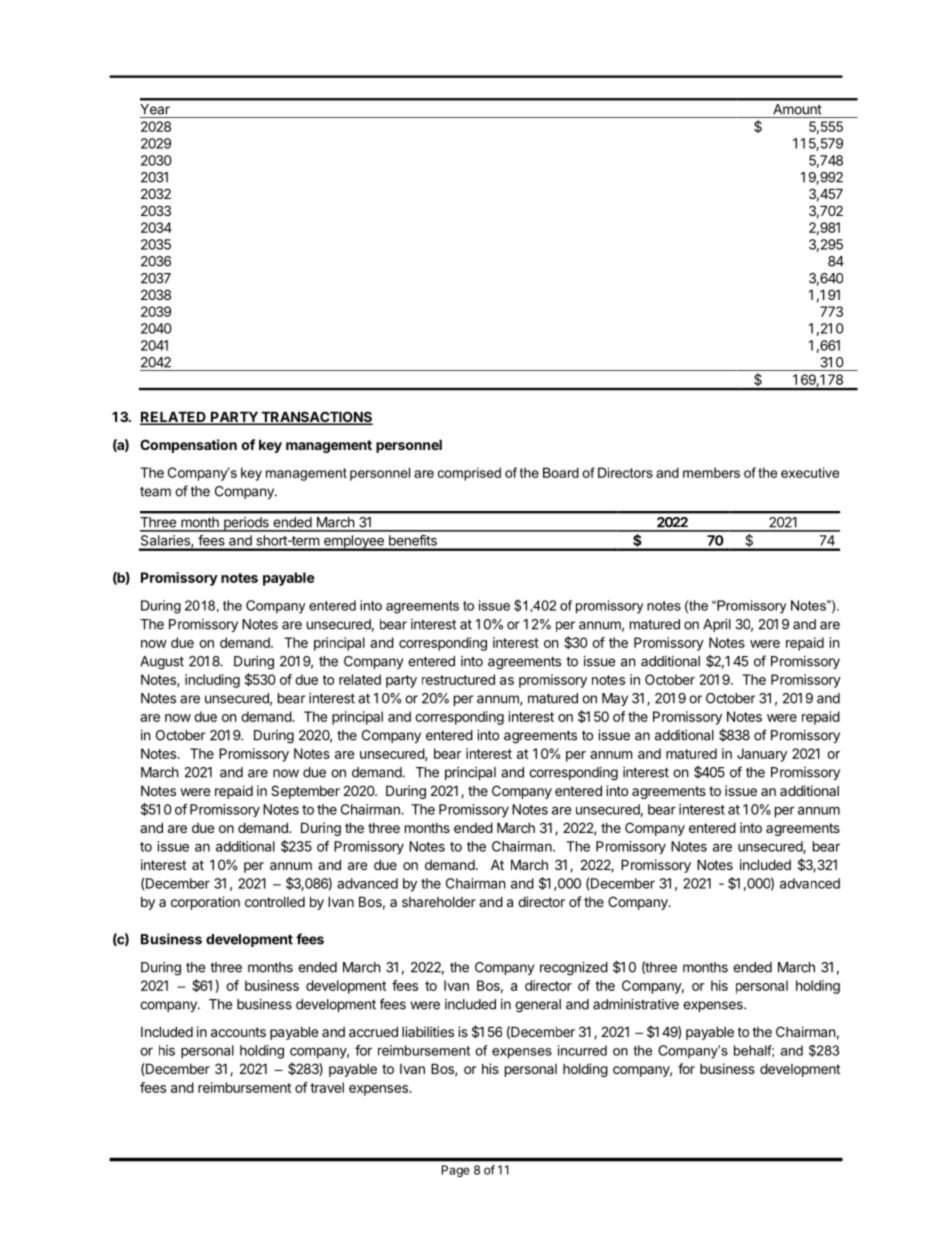  Describe the element at coordinates (188, 446) in the screenshot. I see `Compensation` at that location.
